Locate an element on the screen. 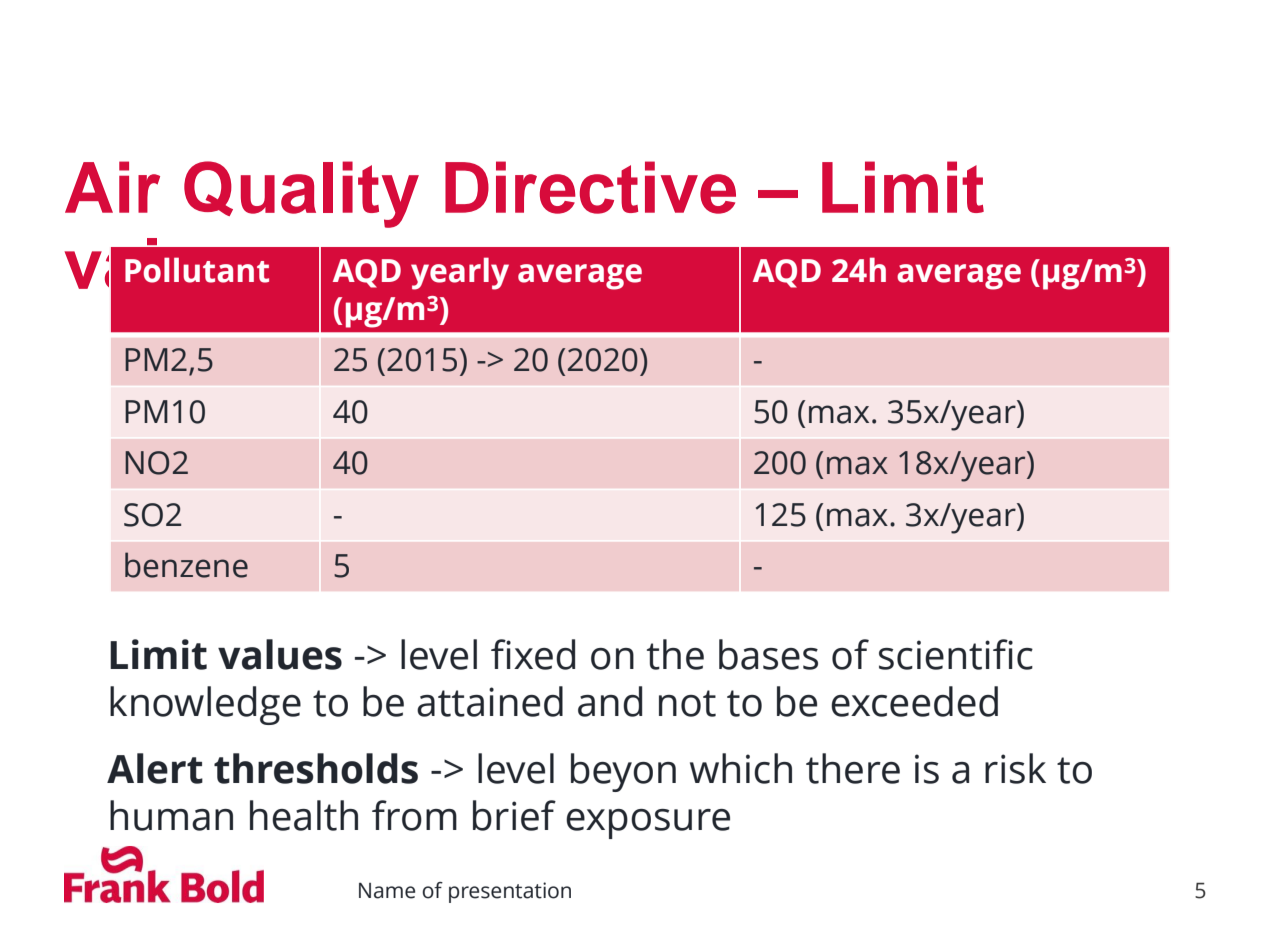  human is located at coordinates (171, 815).
